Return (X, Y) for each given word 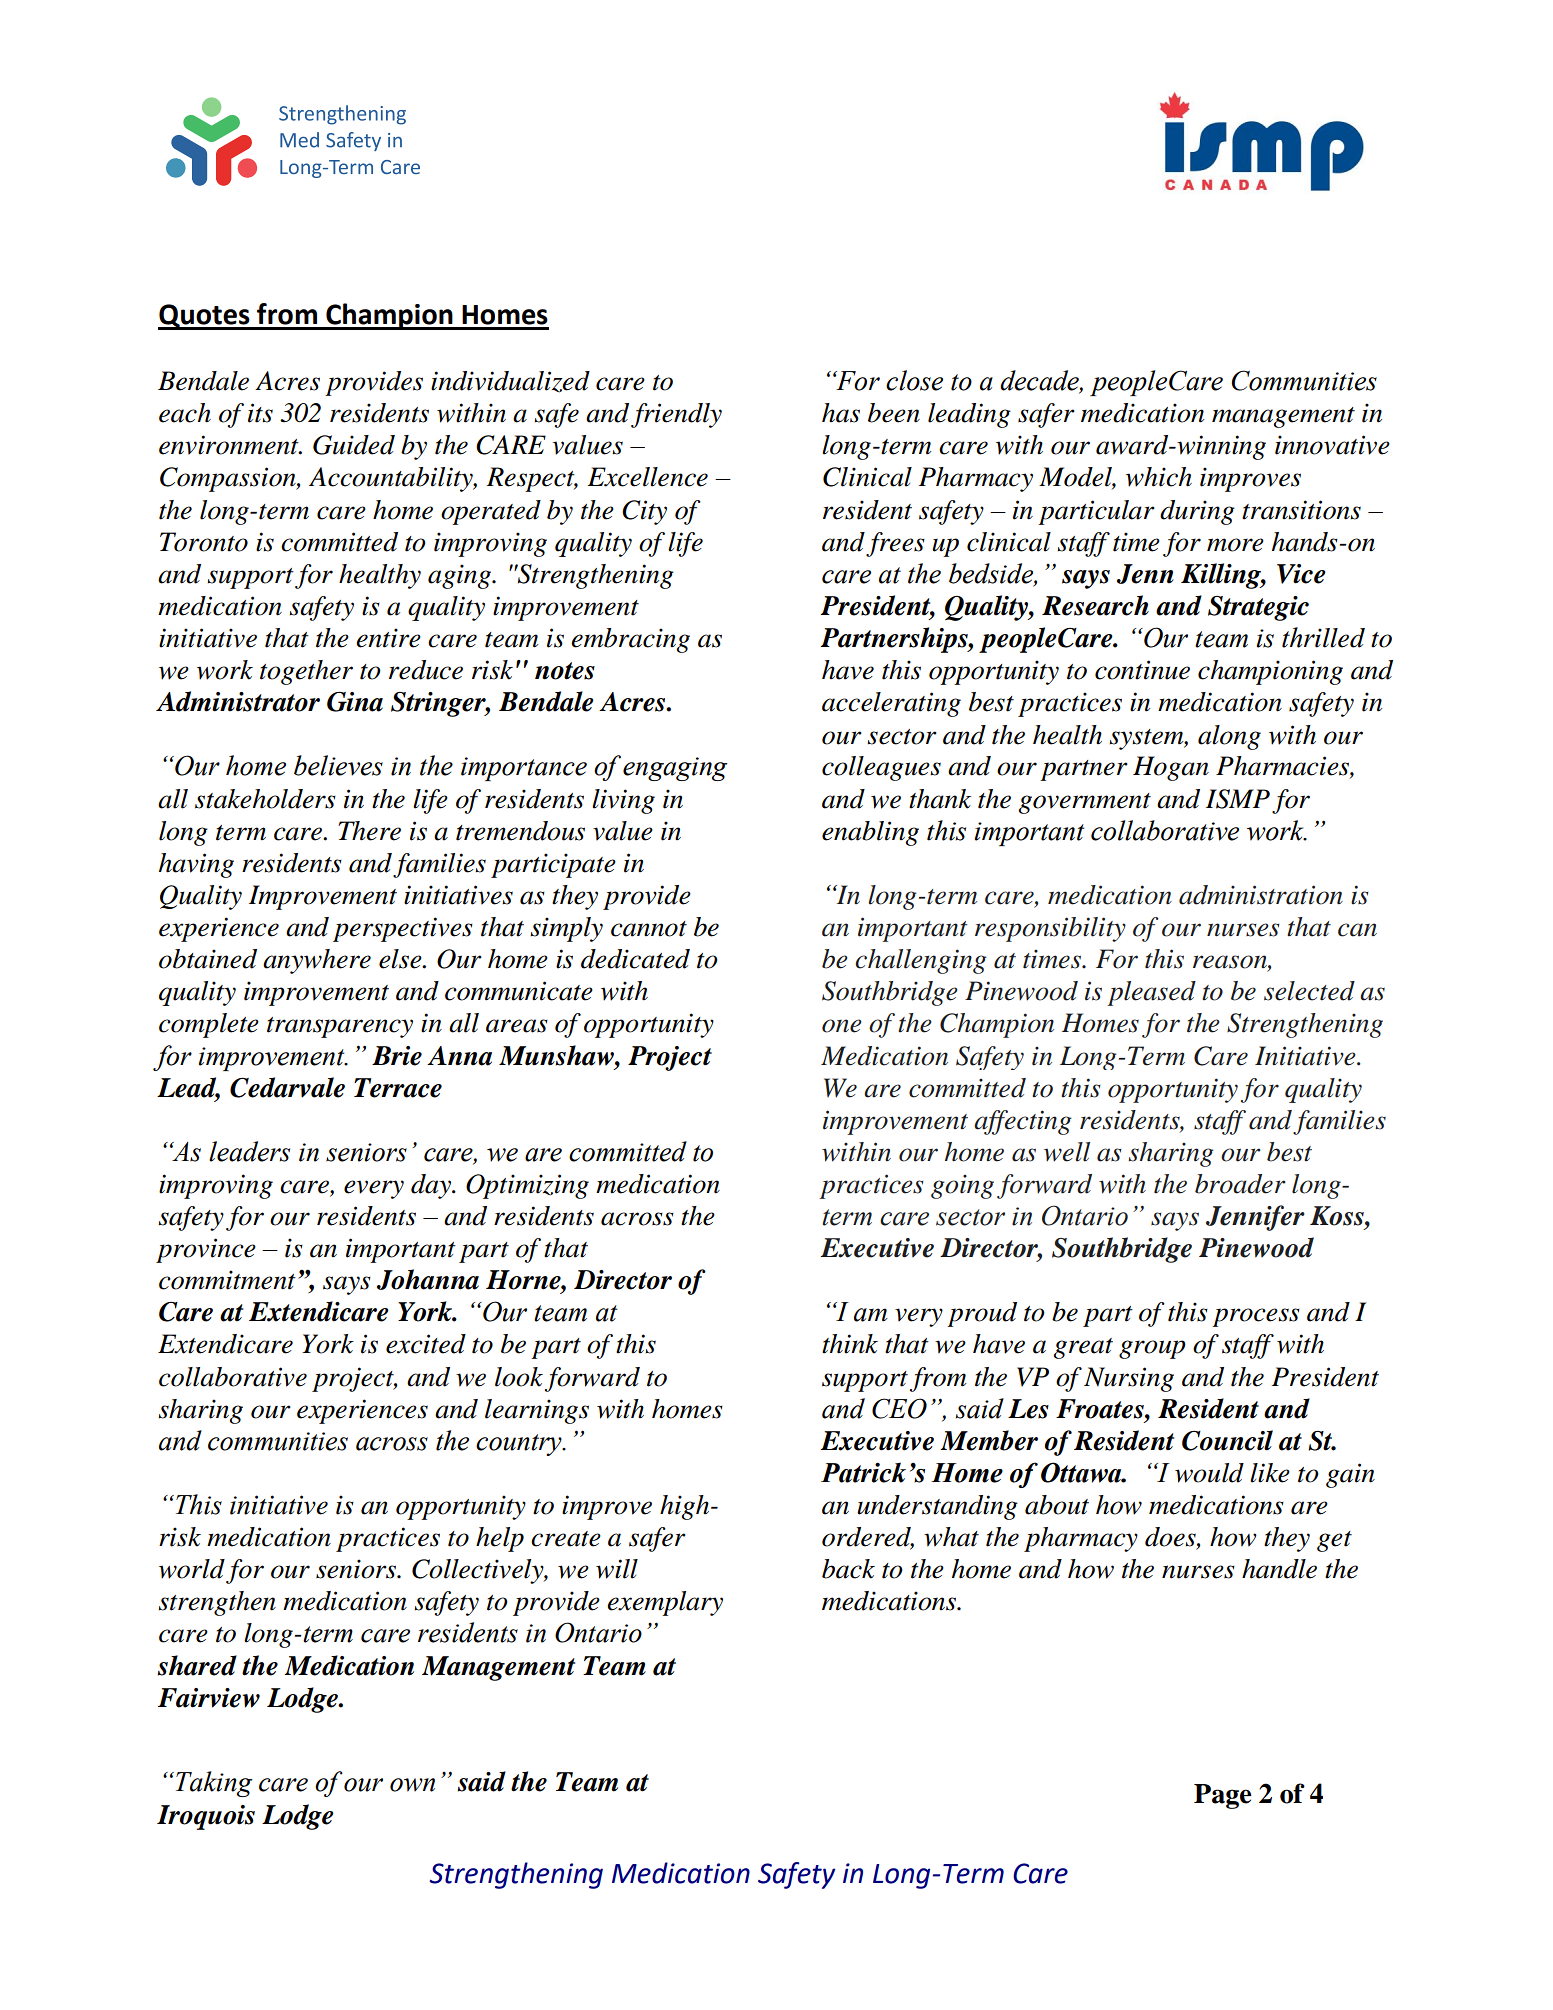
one (842, 1026)
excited (426, 1344)
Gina (355, 702)
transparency (340, 1027)
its (260, 413)
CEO (899, 1408)
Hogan (1171, 768)
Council (1227, 1440)
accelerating (891, 704)
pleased (1151, 993)
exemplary (665, 1603)
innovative (1332, 445)
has (841, 413)
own (412, 1785)
